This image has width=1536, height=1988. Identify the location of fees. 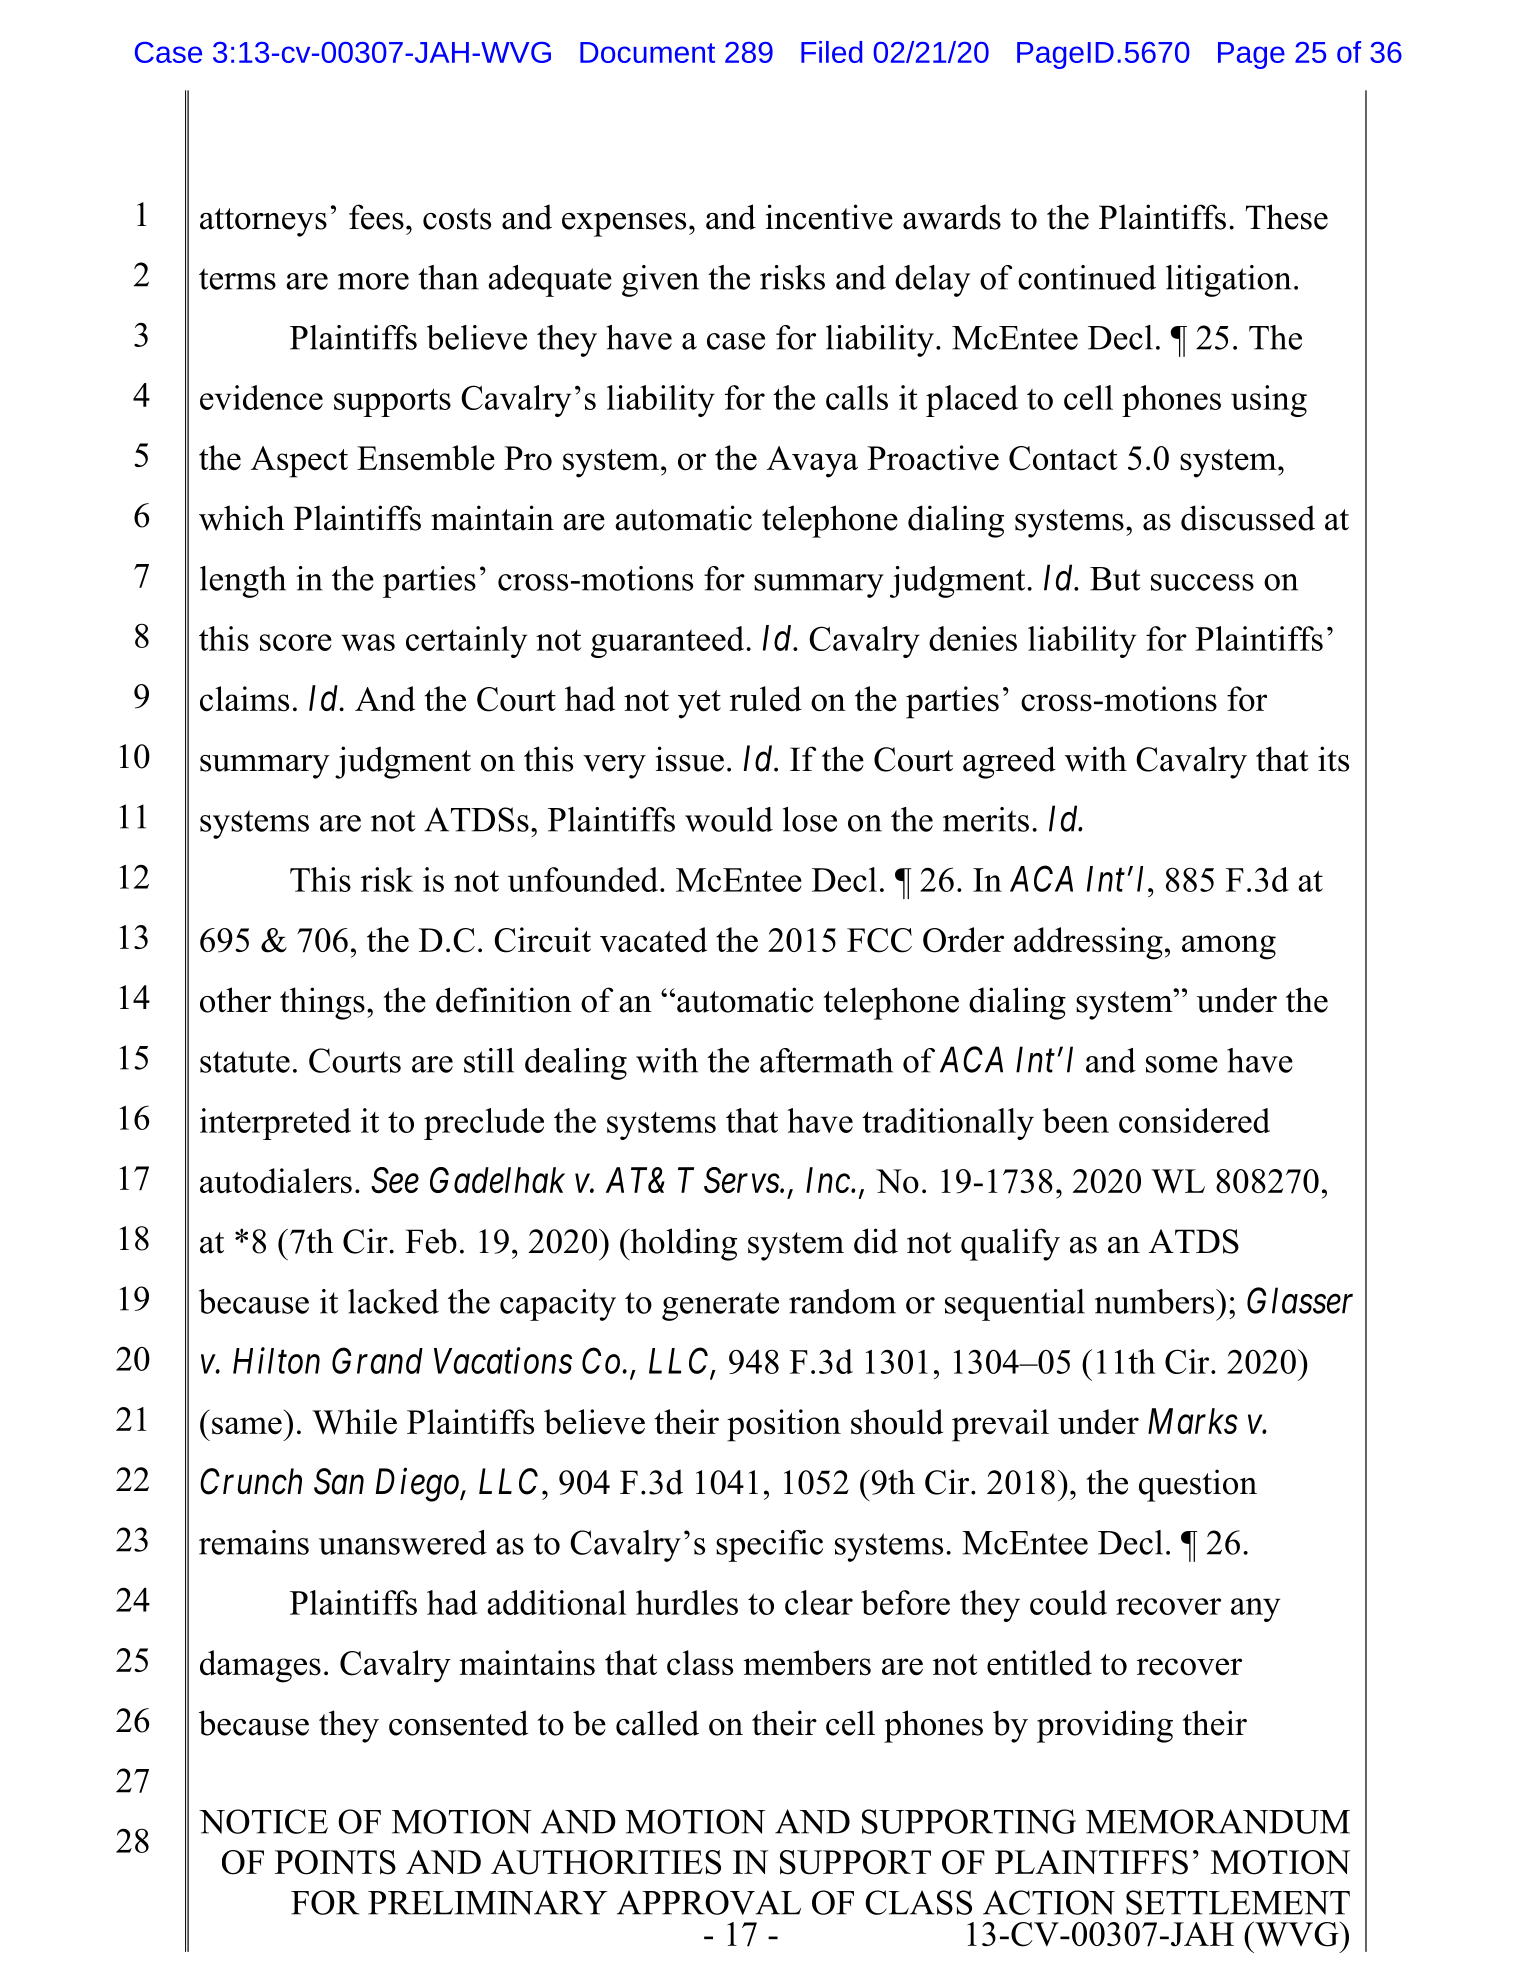
(376, 217).
